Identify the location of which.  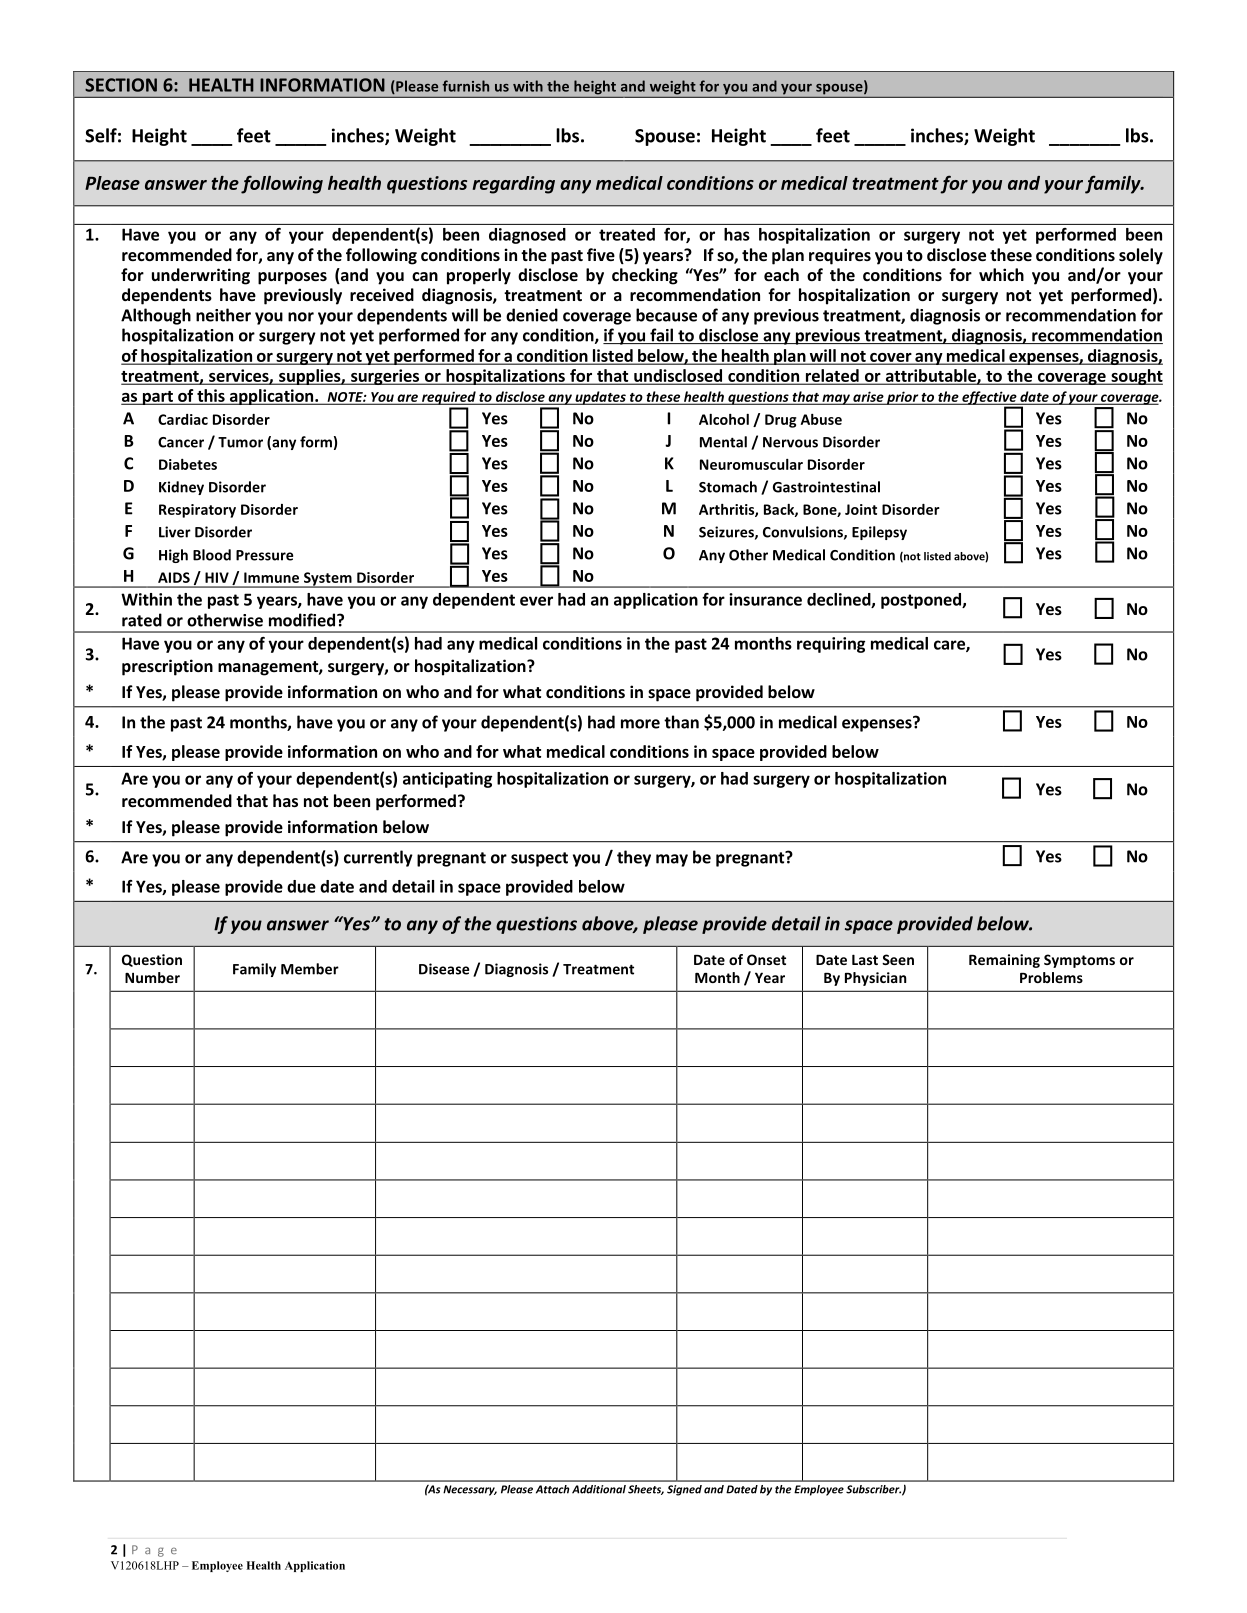
(1001, 274).
